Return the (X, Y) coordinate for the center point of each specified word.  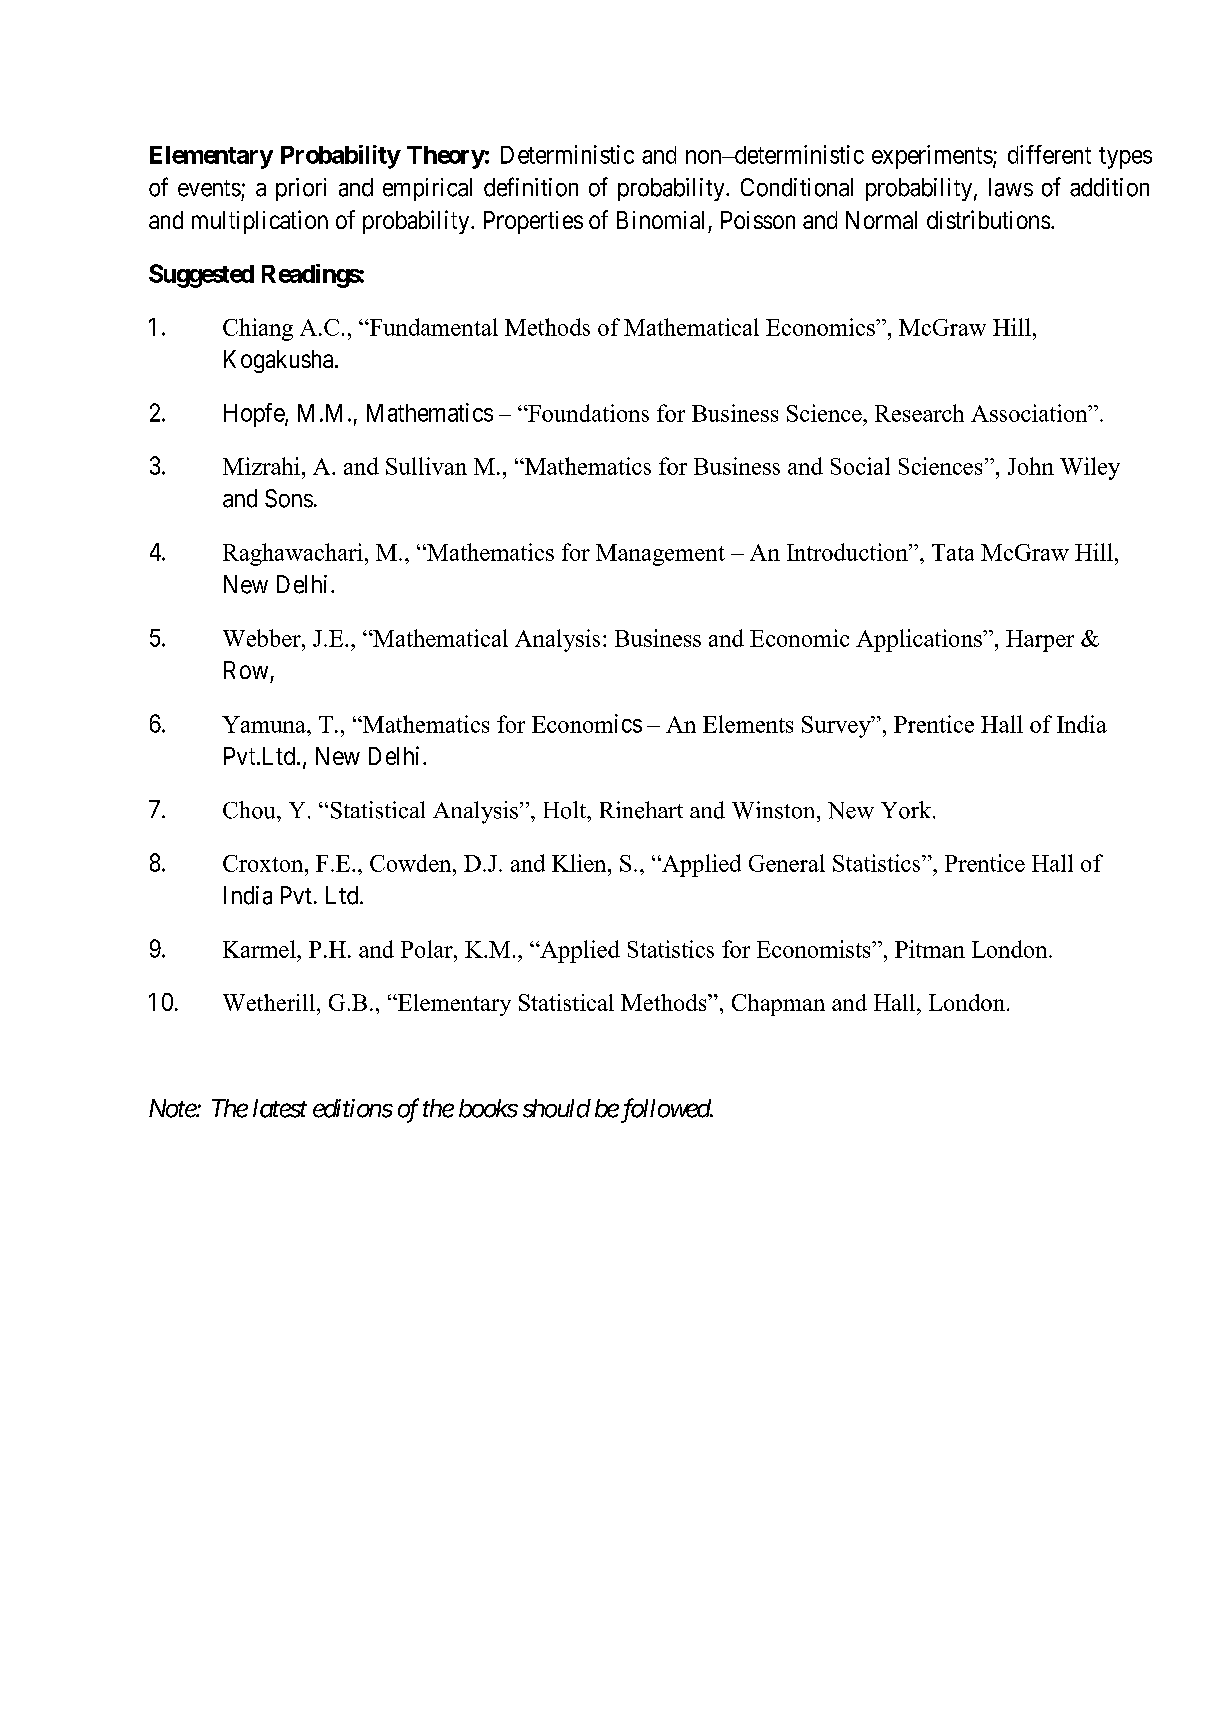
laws (1011, 187)
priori (301, 189)
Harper (1040, 641)
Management (660, 555)
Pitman (930, 949)
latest (280, 1108)
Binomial (660, 220)
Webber (263, 638)
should (557, 1108)
